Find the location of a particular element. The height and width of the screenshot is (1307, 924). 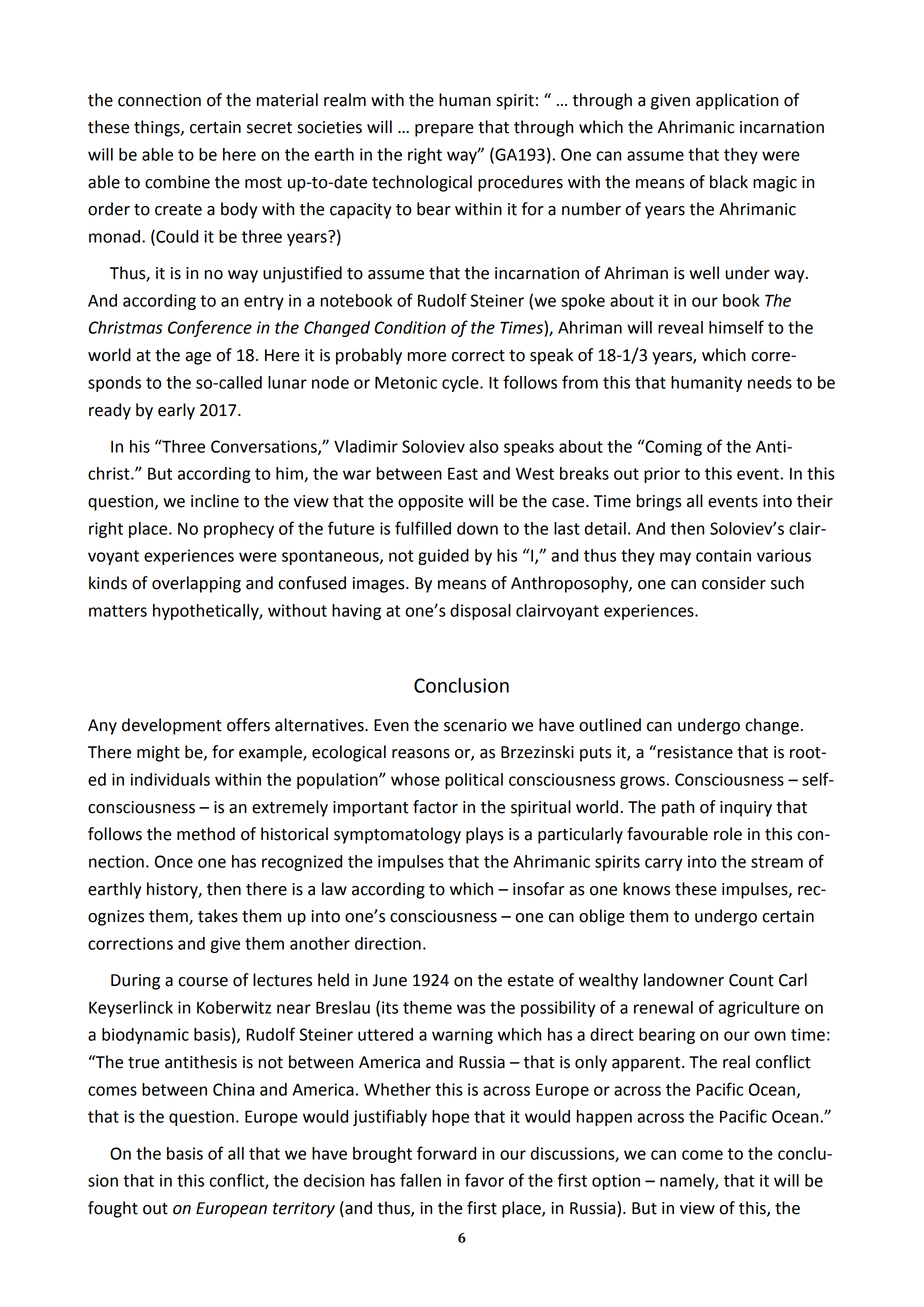

things is located at coordinates (158, 128).
